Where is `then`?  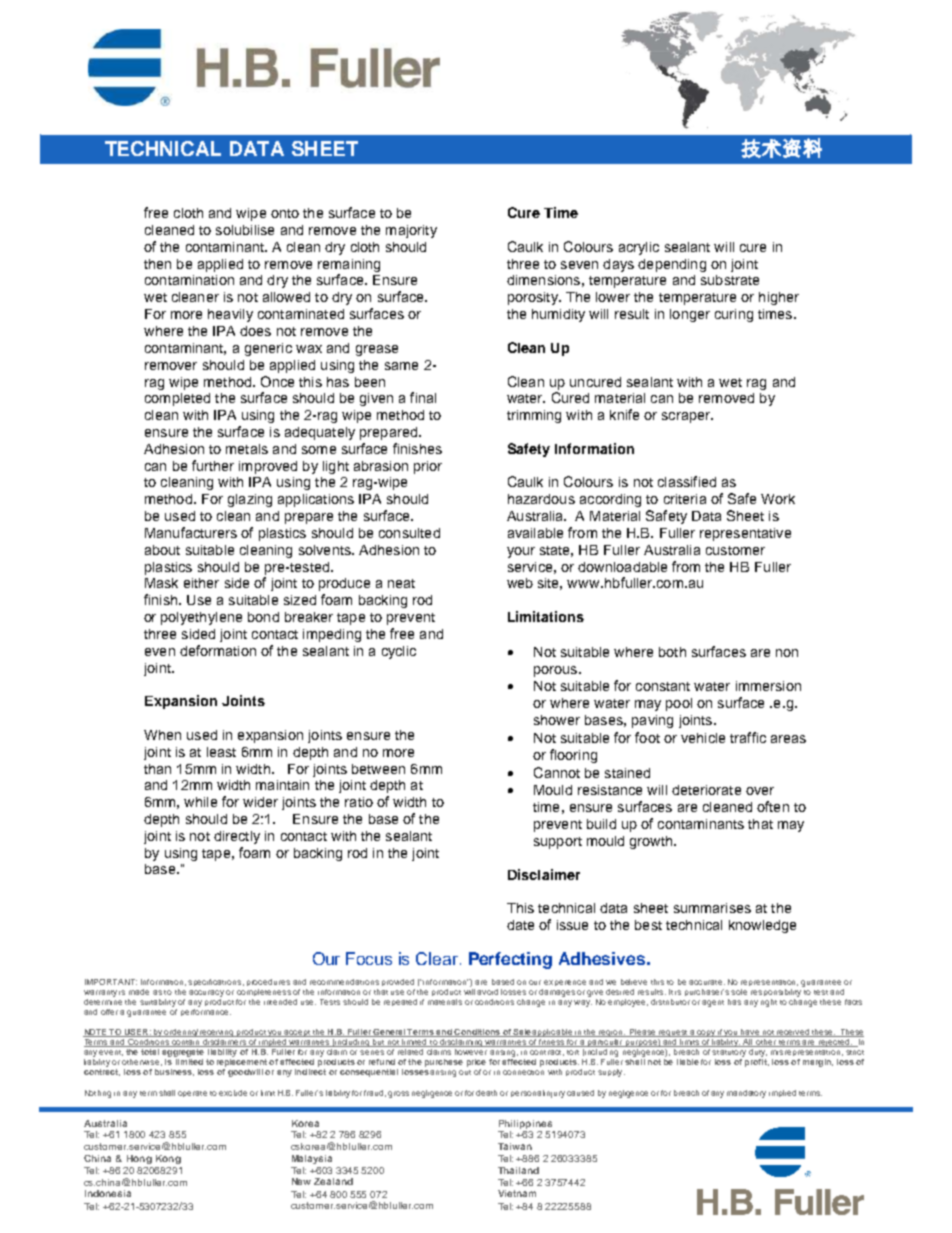
then is located at coordinates (157, 264).
